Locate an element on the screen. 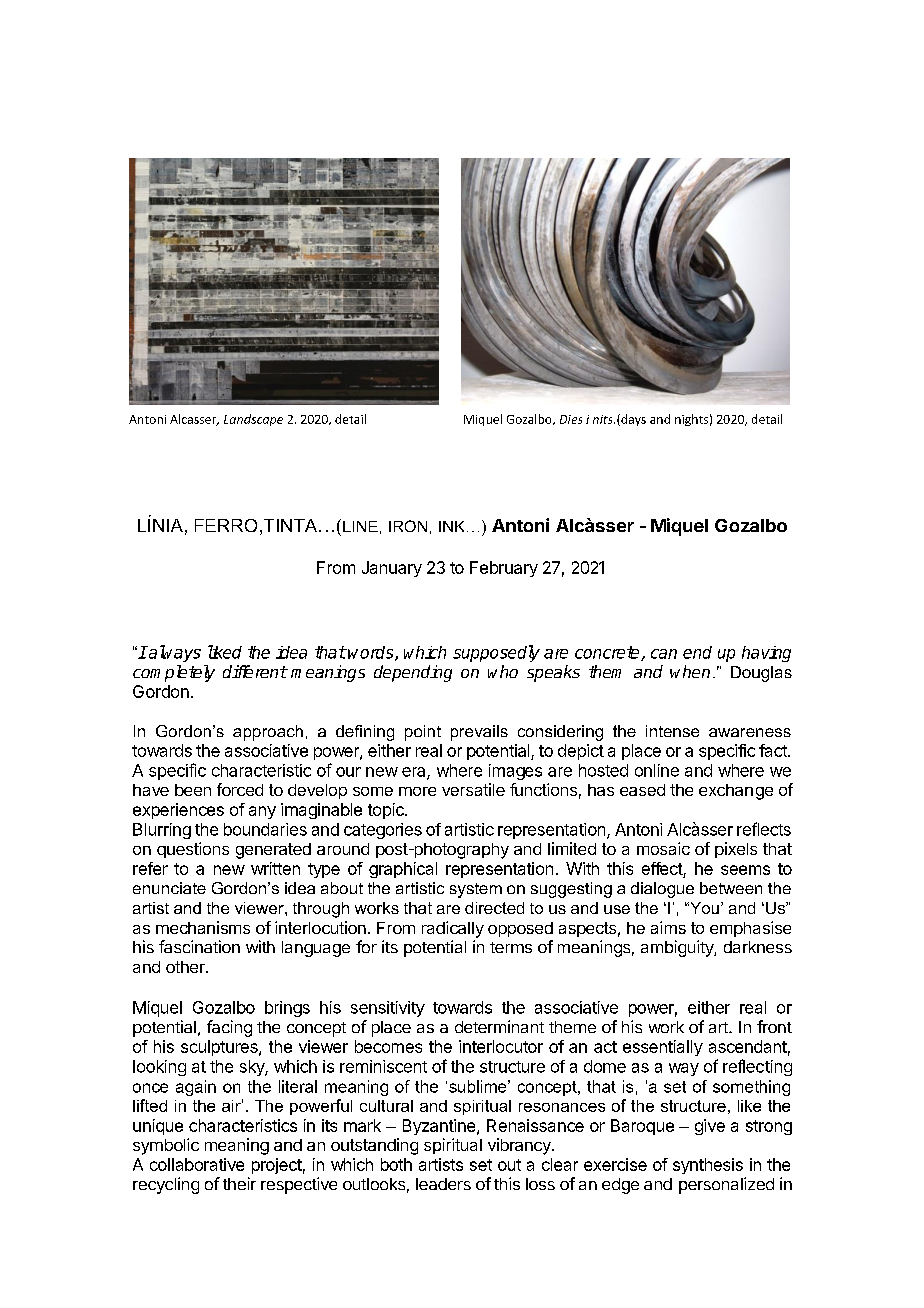  Landscape is located at coordinates (253, 420).
